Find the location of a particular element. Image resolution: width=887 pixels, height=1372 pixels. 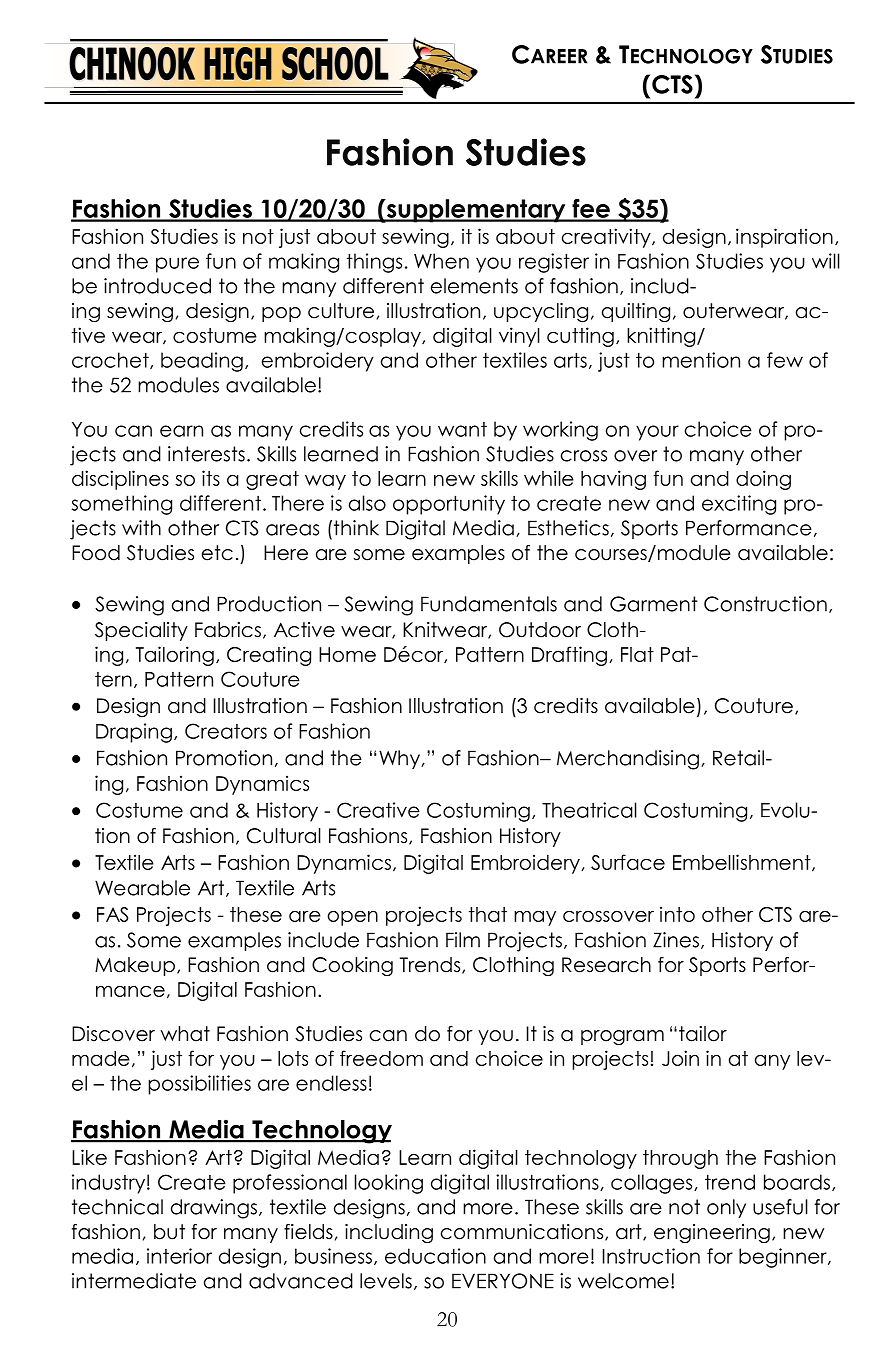

pure is located at coordinates (177, 265).
